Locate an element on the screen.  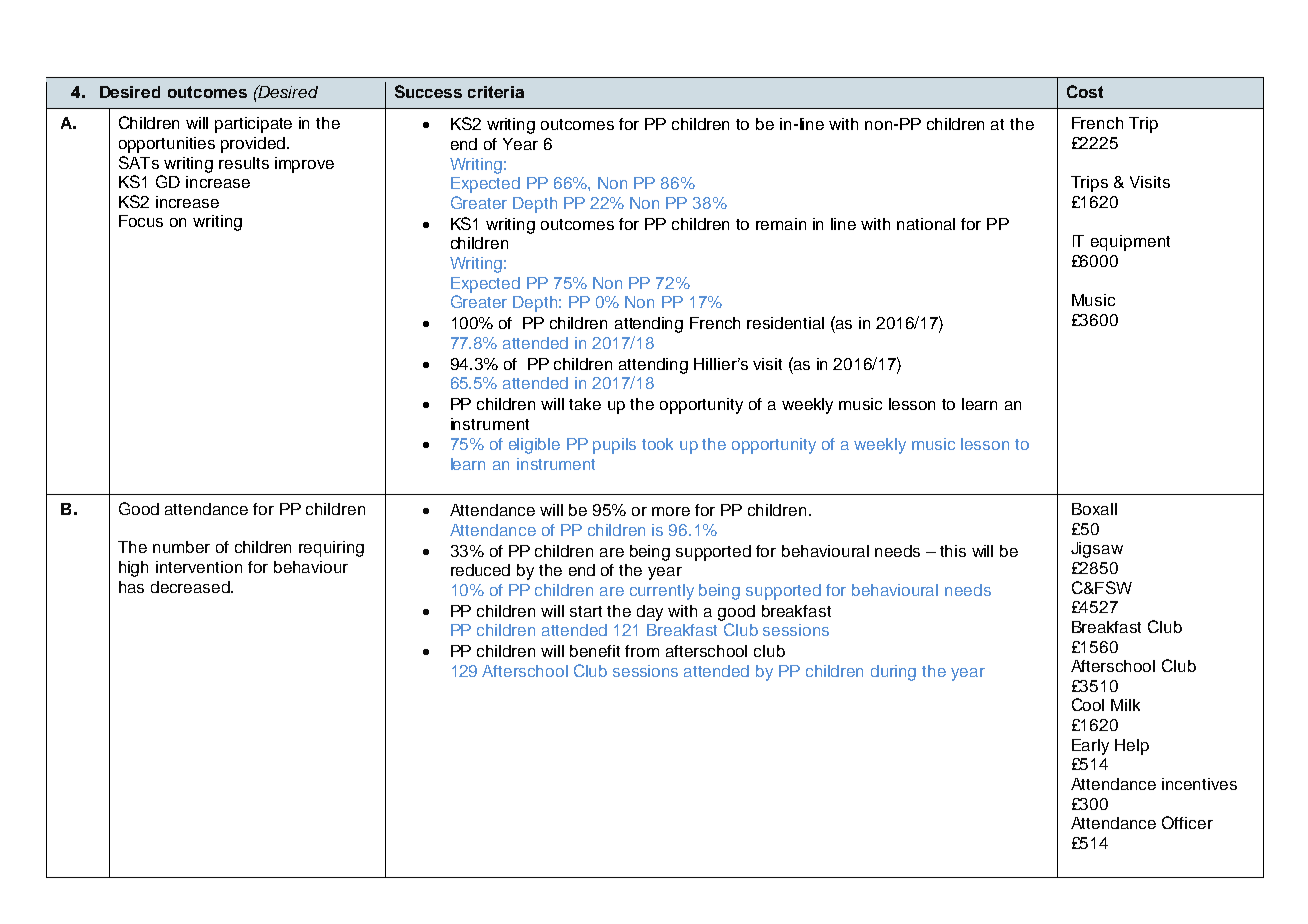
this is located at coordinates (953, 551).
